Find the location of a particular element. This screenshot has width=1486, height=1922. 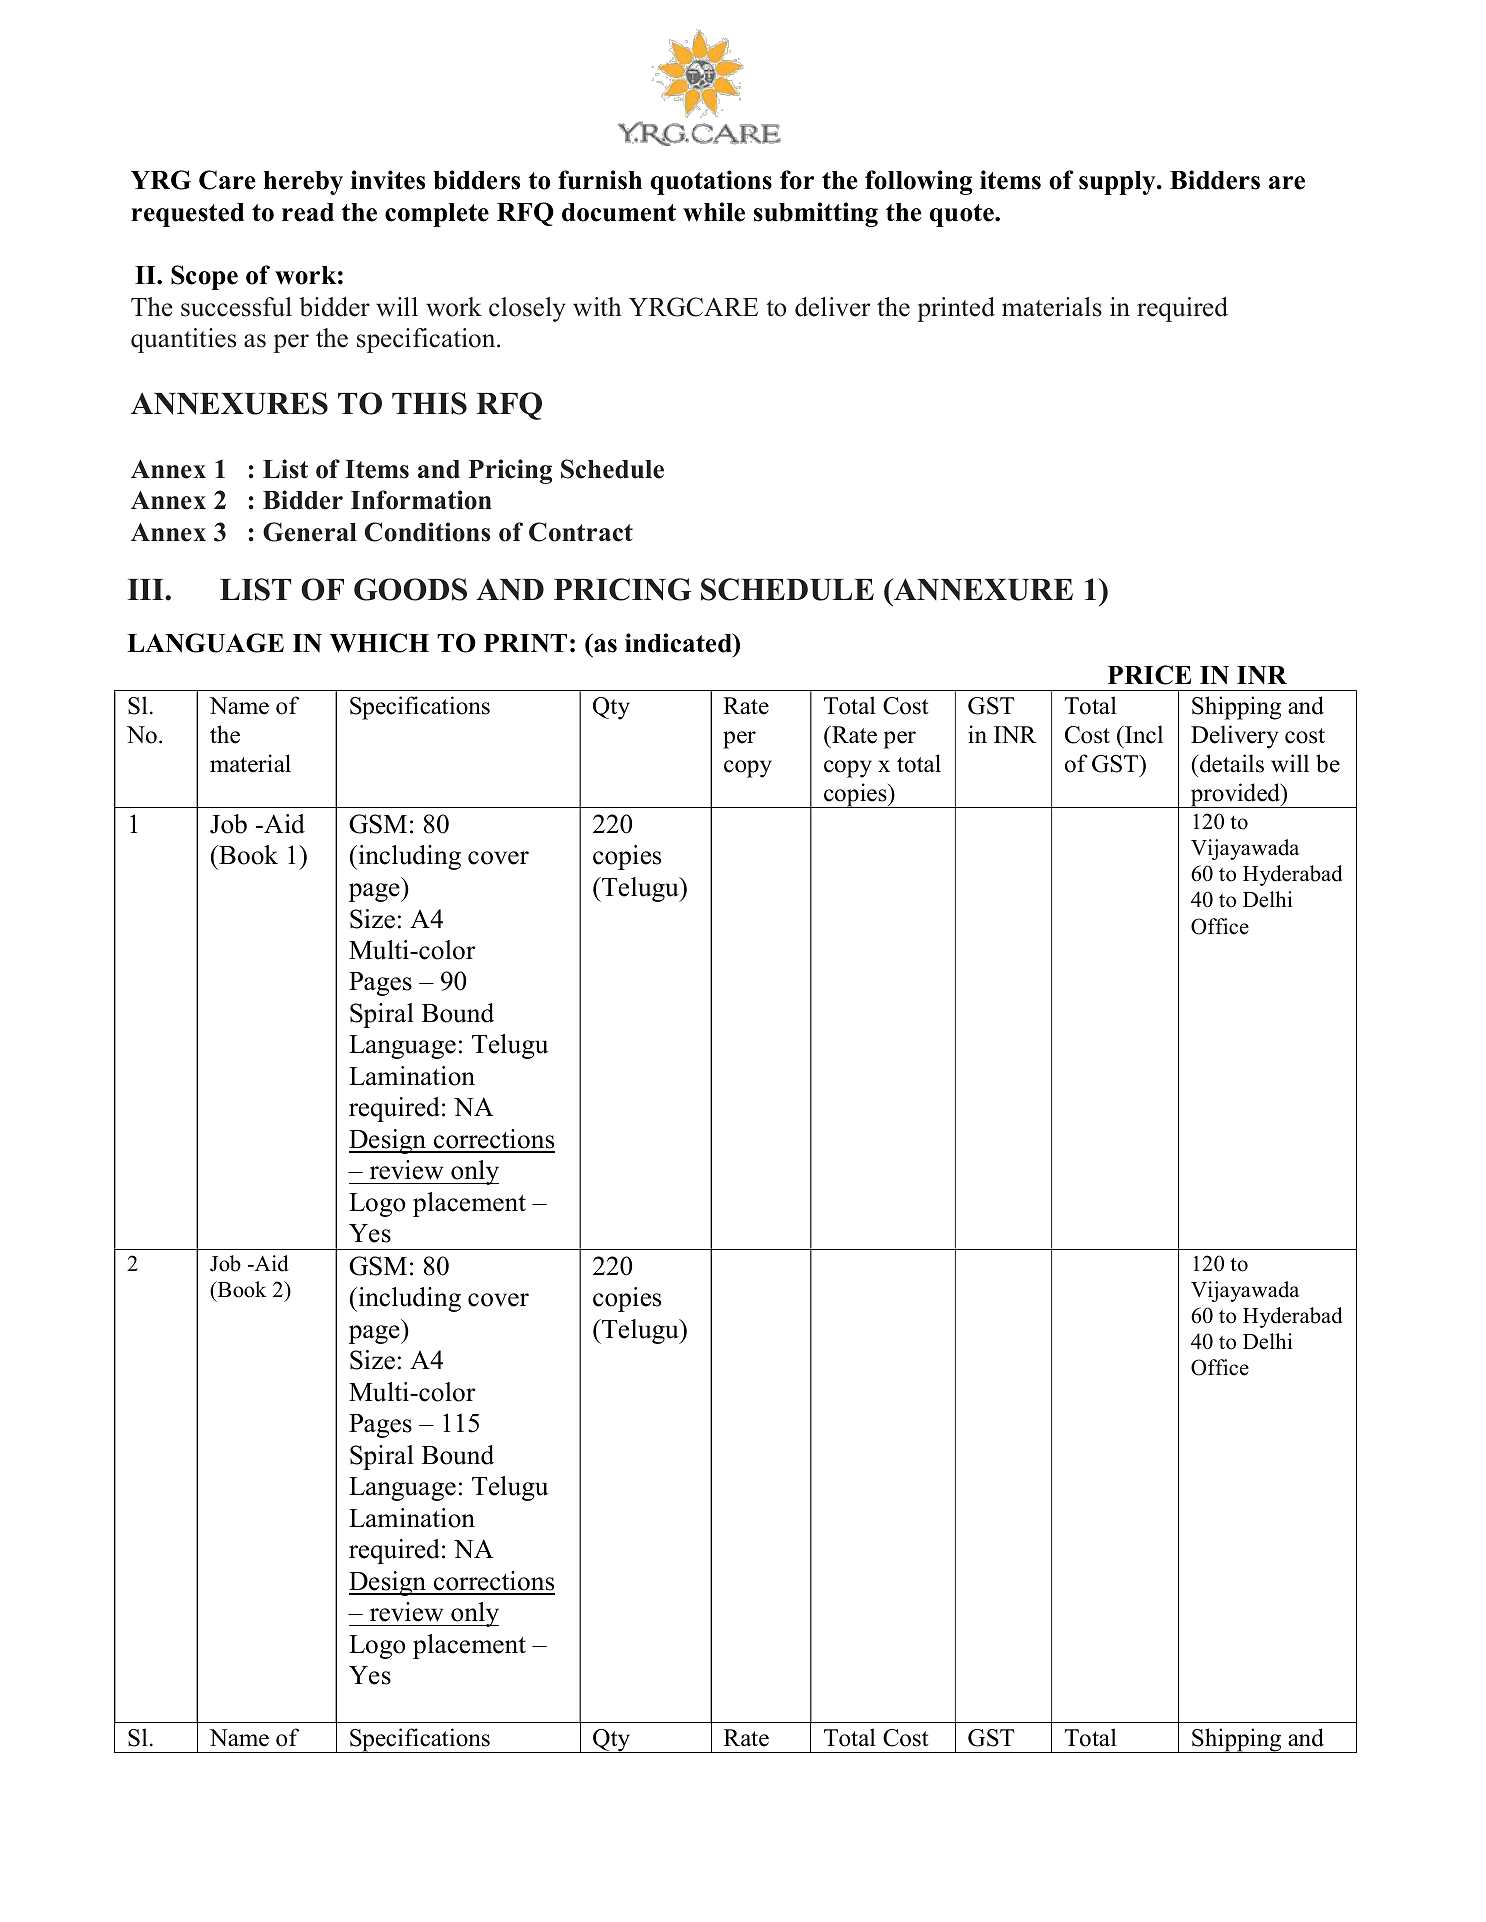

details is located at coordinates (1232, 763).
